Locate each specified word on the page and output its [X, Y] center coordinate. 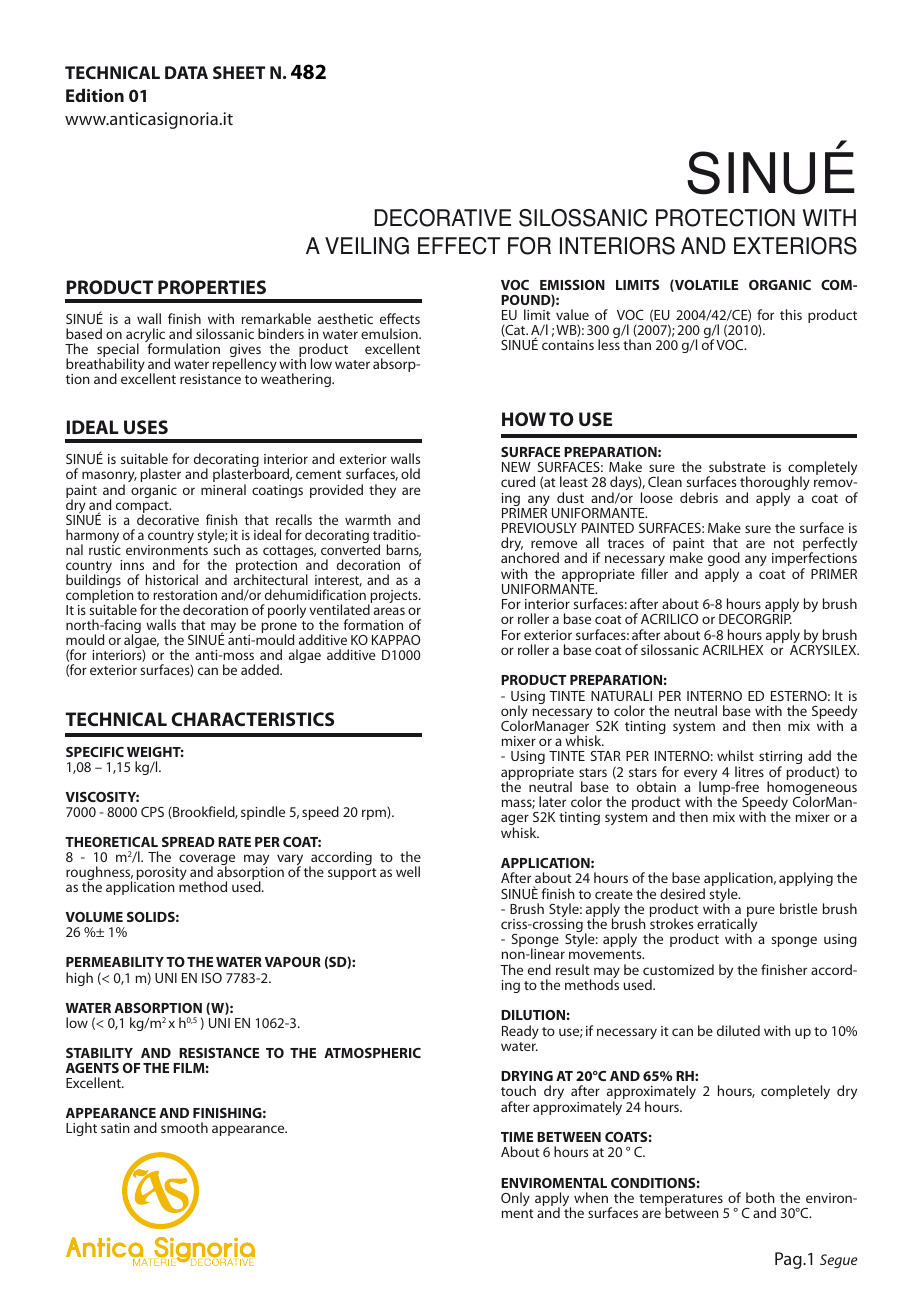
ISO [212, 978]
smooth [184, 1127]
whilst [735, 755]
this [791, 314]
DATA [186, 72]
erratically [726, 925]
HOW [524, 419]
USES [146, 427]
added [261, 669]
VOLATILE [705, 286]
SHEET [239, 72]
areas [389, 611]
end [539, 969]
